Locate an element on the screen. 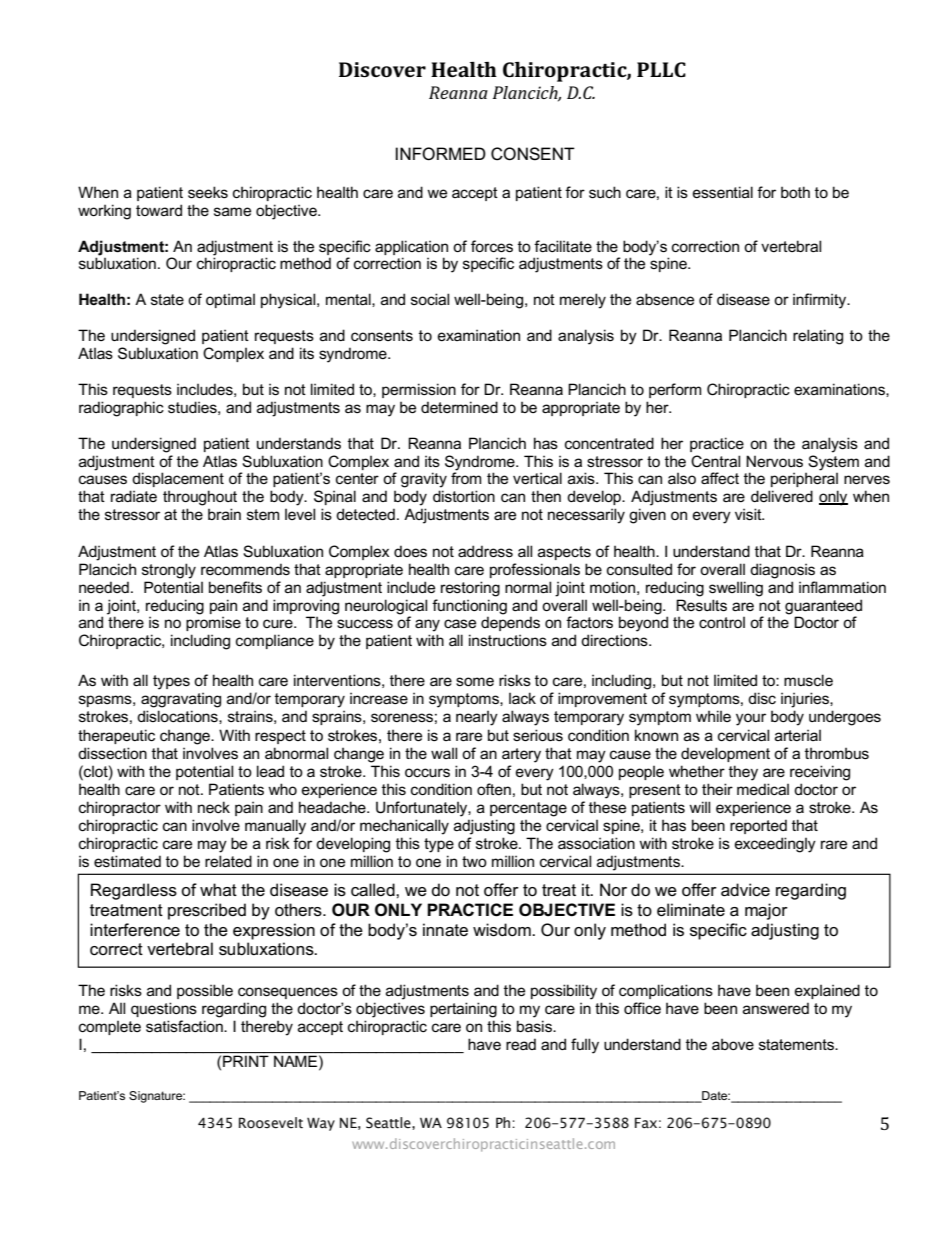  INFORMED is located at coordinates (441, 154).
